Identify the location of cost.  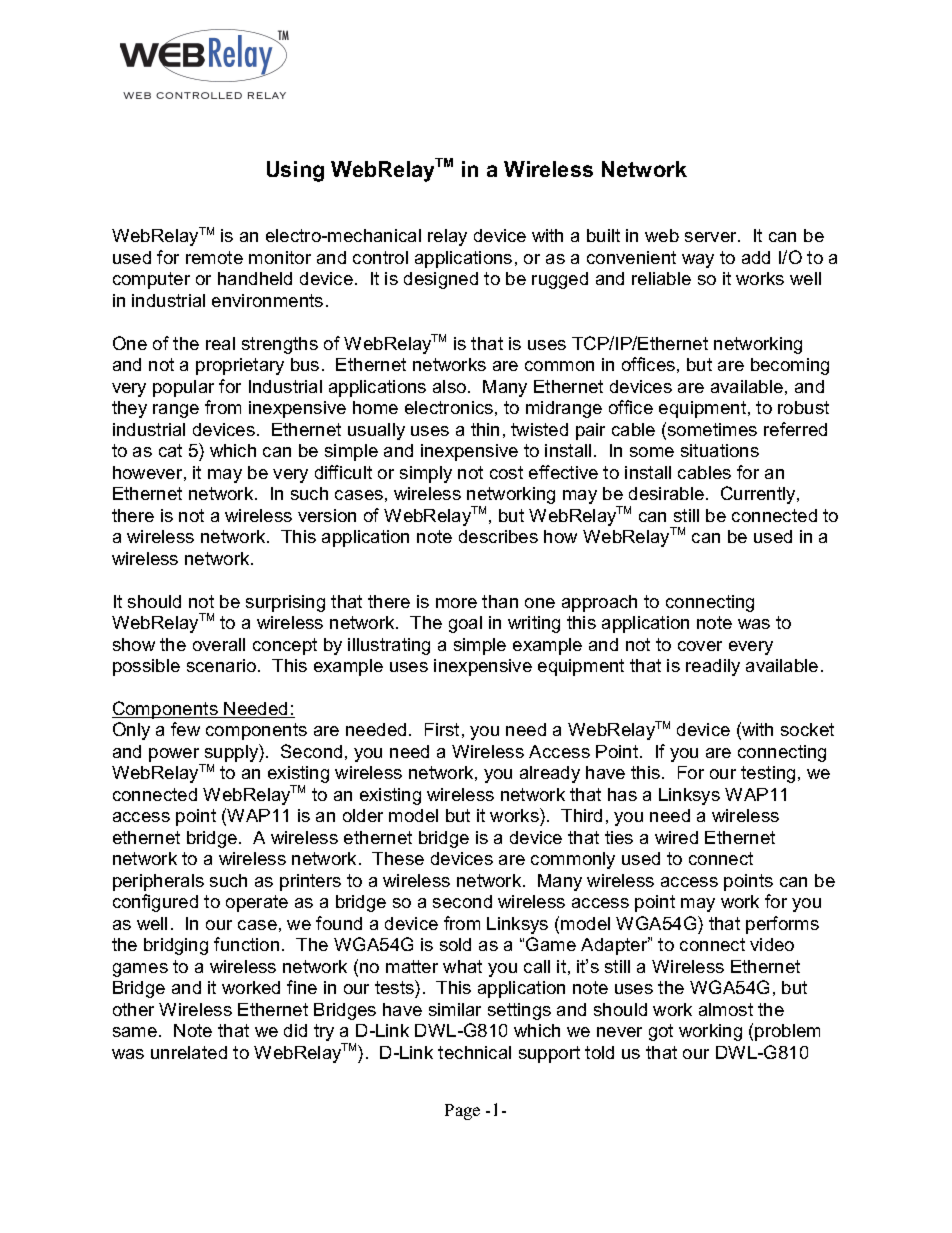
(506, 472).
